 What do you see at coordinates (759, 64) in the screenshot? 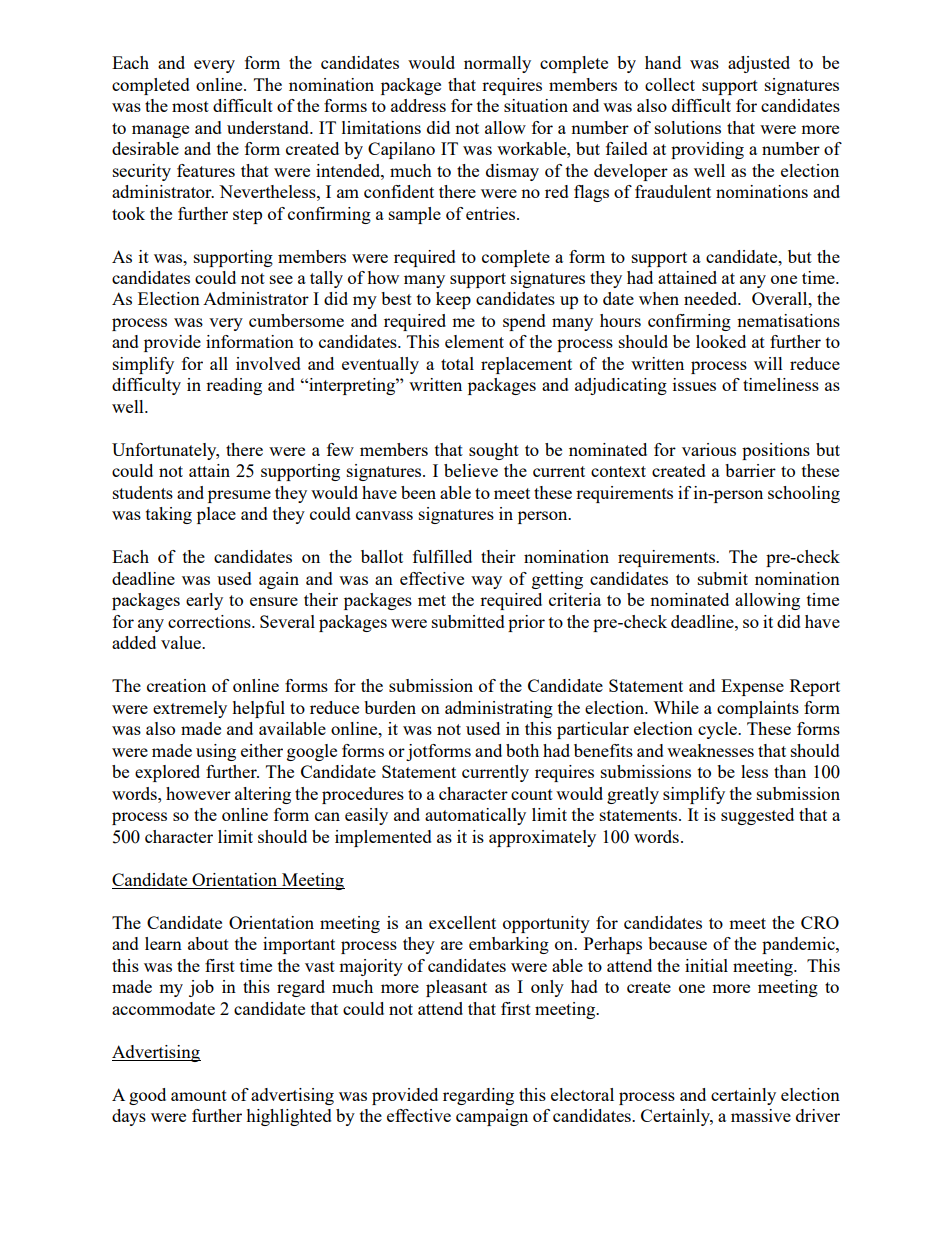
I see `adjusted` at bounding box center [759, 64].
